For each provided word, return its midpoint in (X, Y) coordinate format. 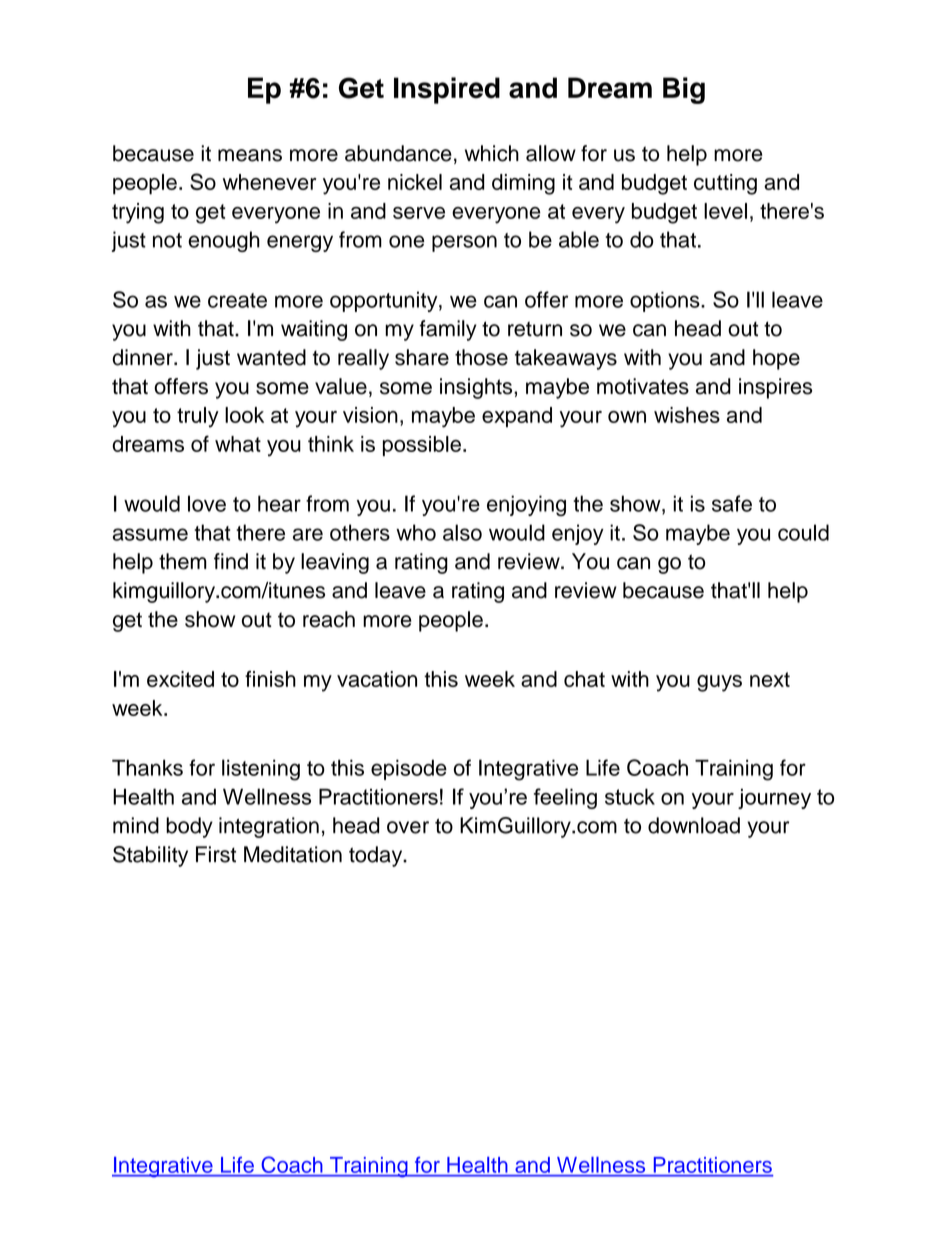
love (207, 503)
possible (422, 446)
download (694, 825)
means (250, 155)
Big (684, 90)
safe (732, 503)
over (408, 827)
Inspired (447, 90)
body (189, 827)
